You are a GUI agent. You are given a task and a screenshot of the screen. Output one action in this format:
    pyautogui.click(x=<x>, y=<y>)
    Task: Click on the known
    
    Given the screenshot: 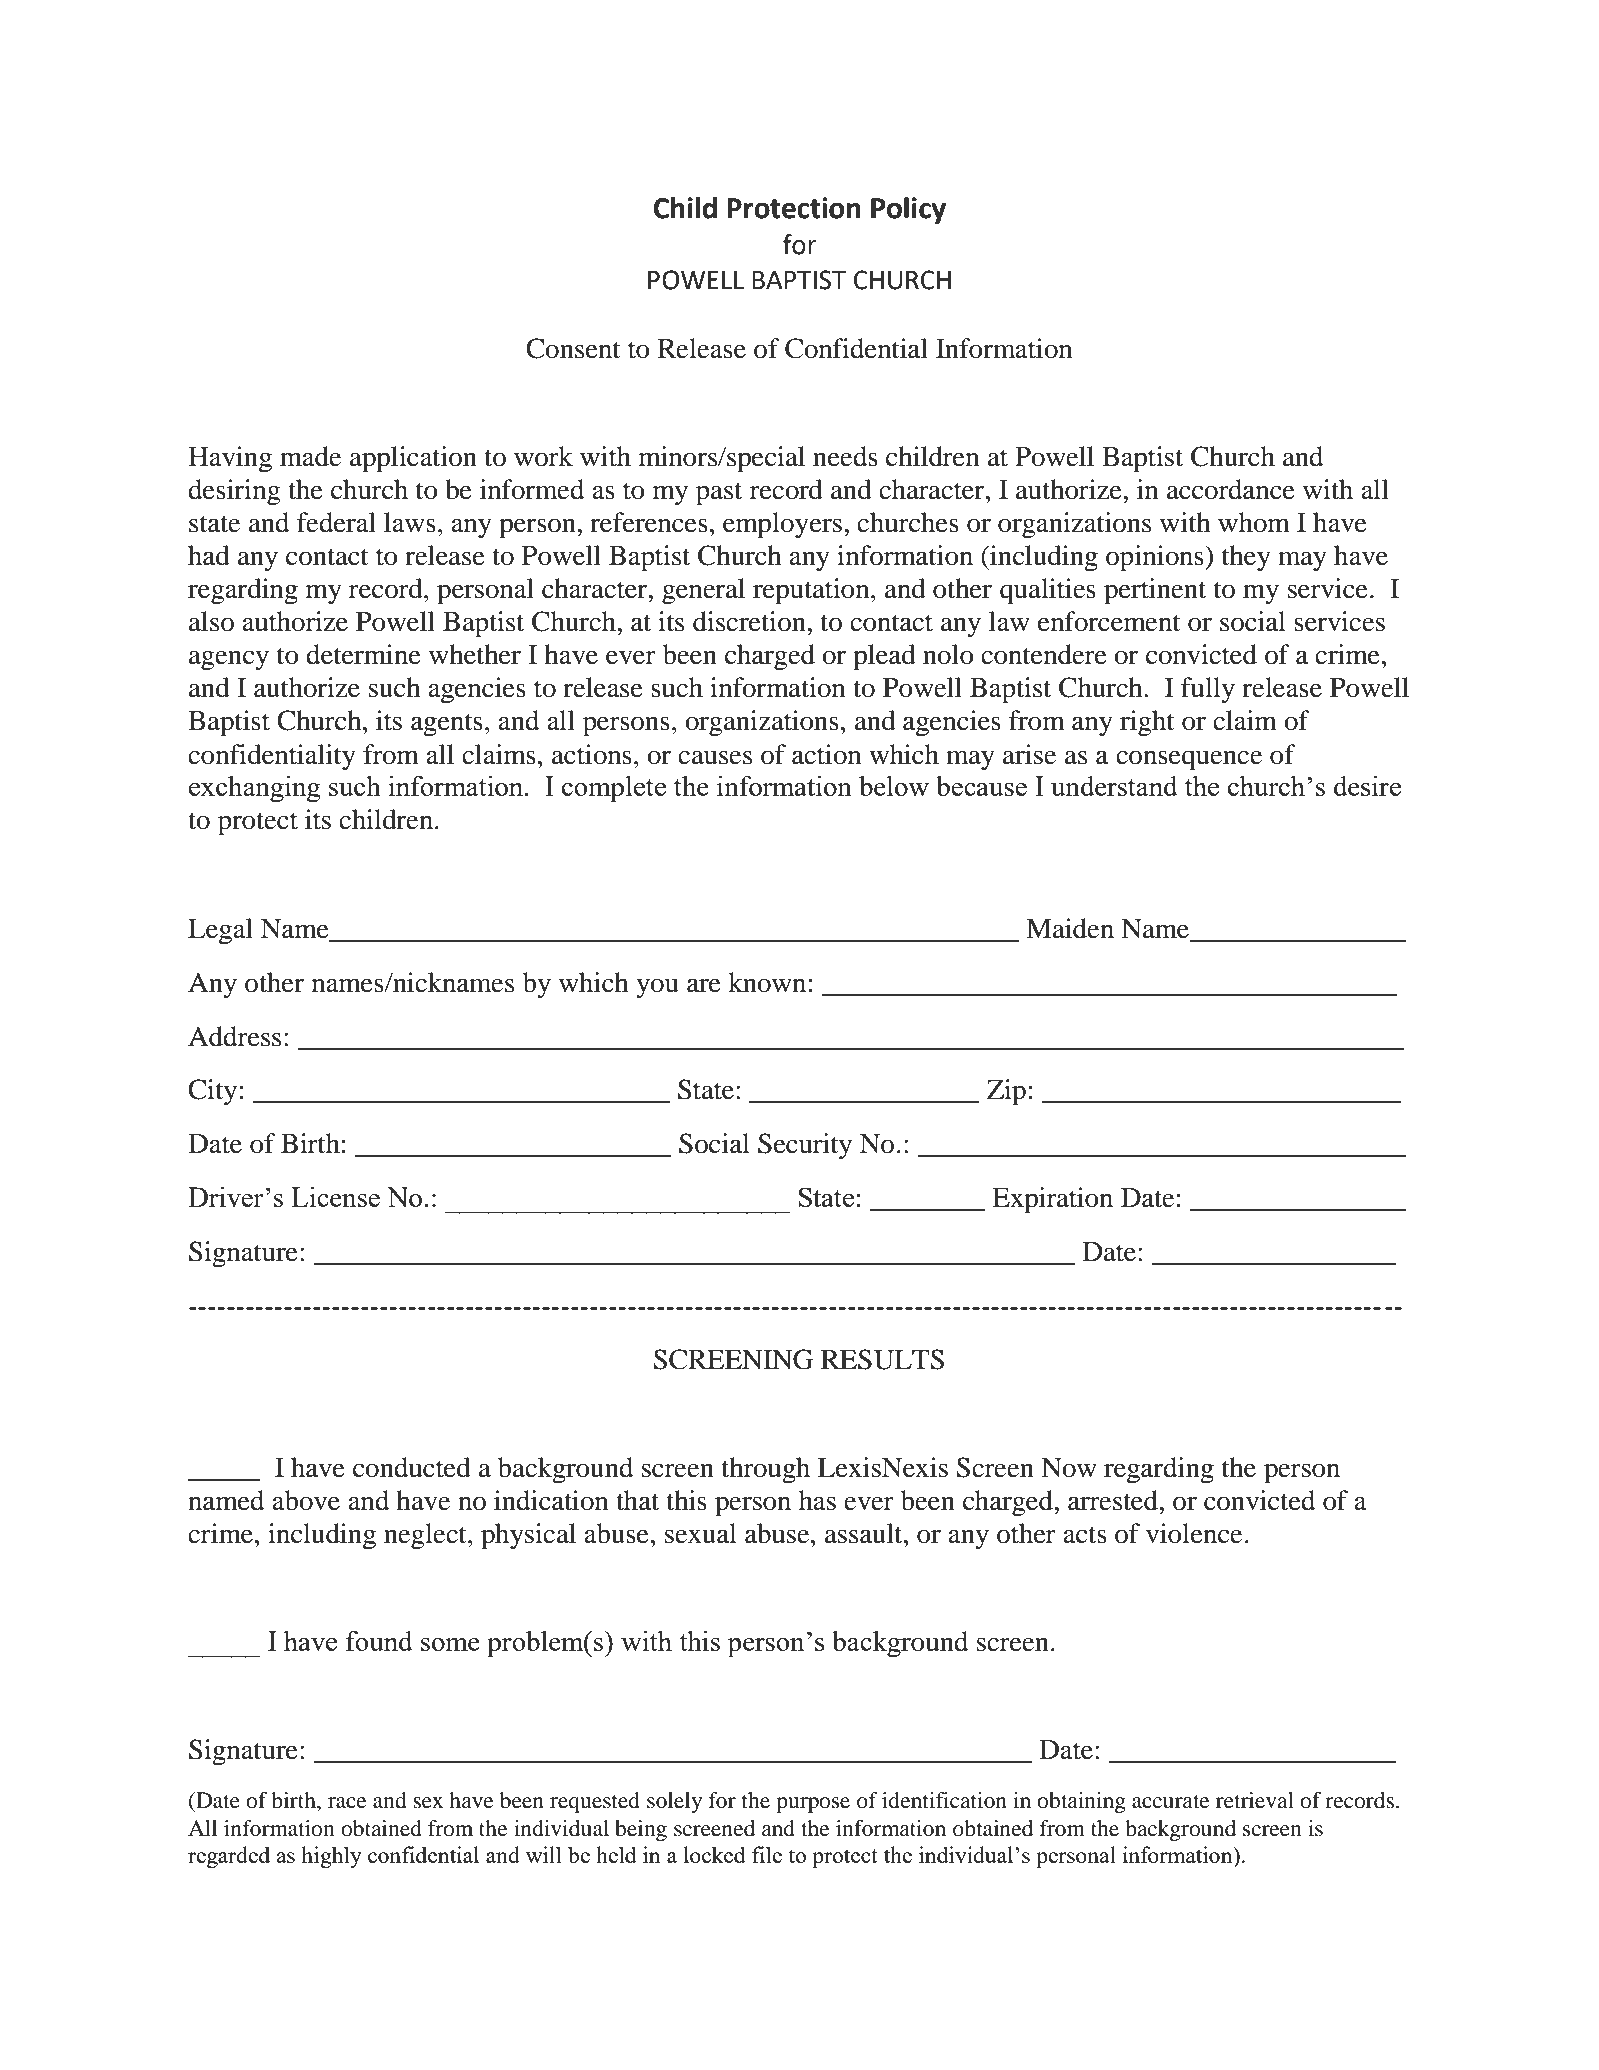 What is the action you would take?
    pyautogui.click(x=767, y=982)
